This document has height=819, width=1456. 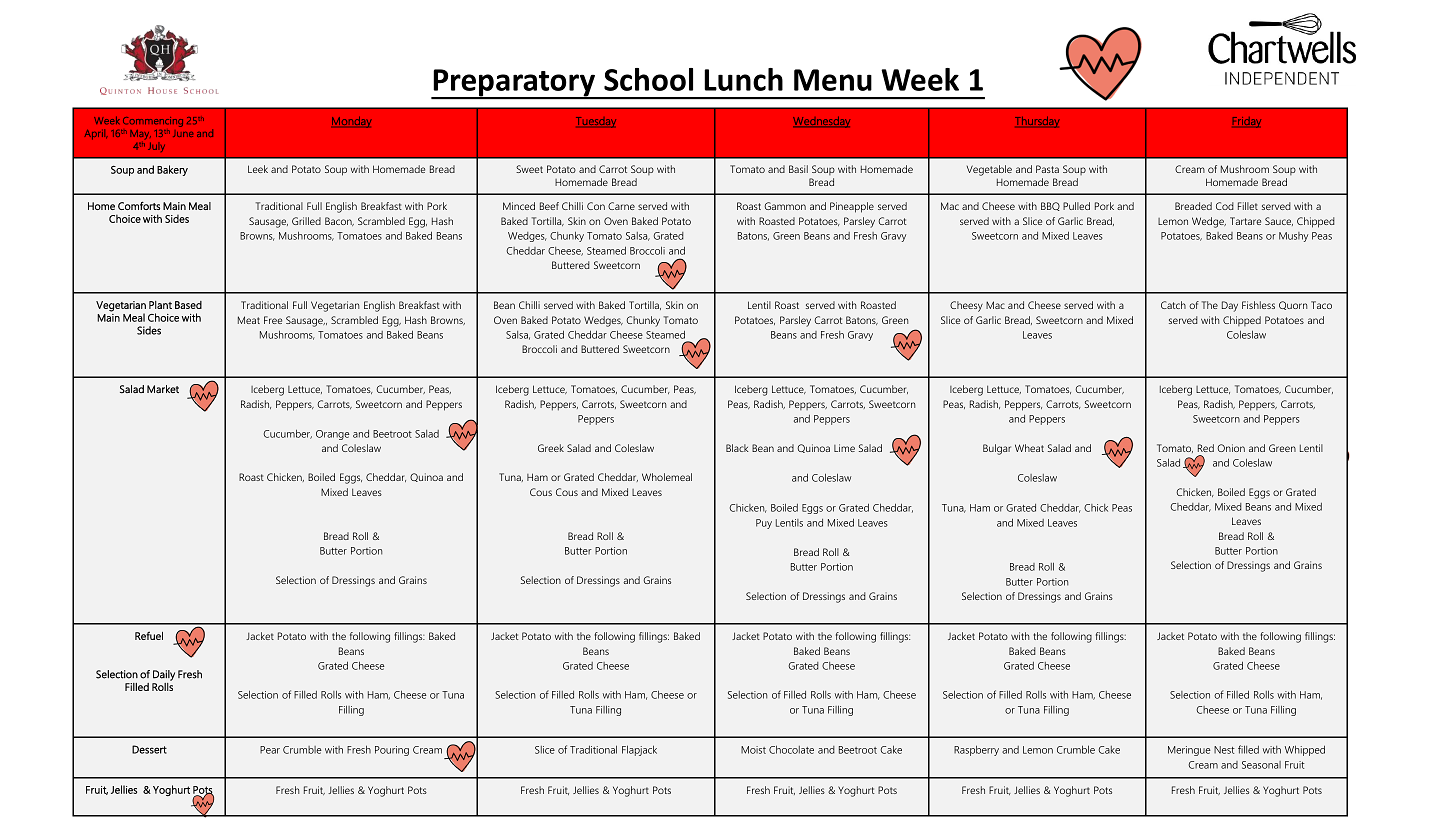 What do you see at coordinates (273, 320) in the document?
I see `Free` at bounding box center [273, 320].
